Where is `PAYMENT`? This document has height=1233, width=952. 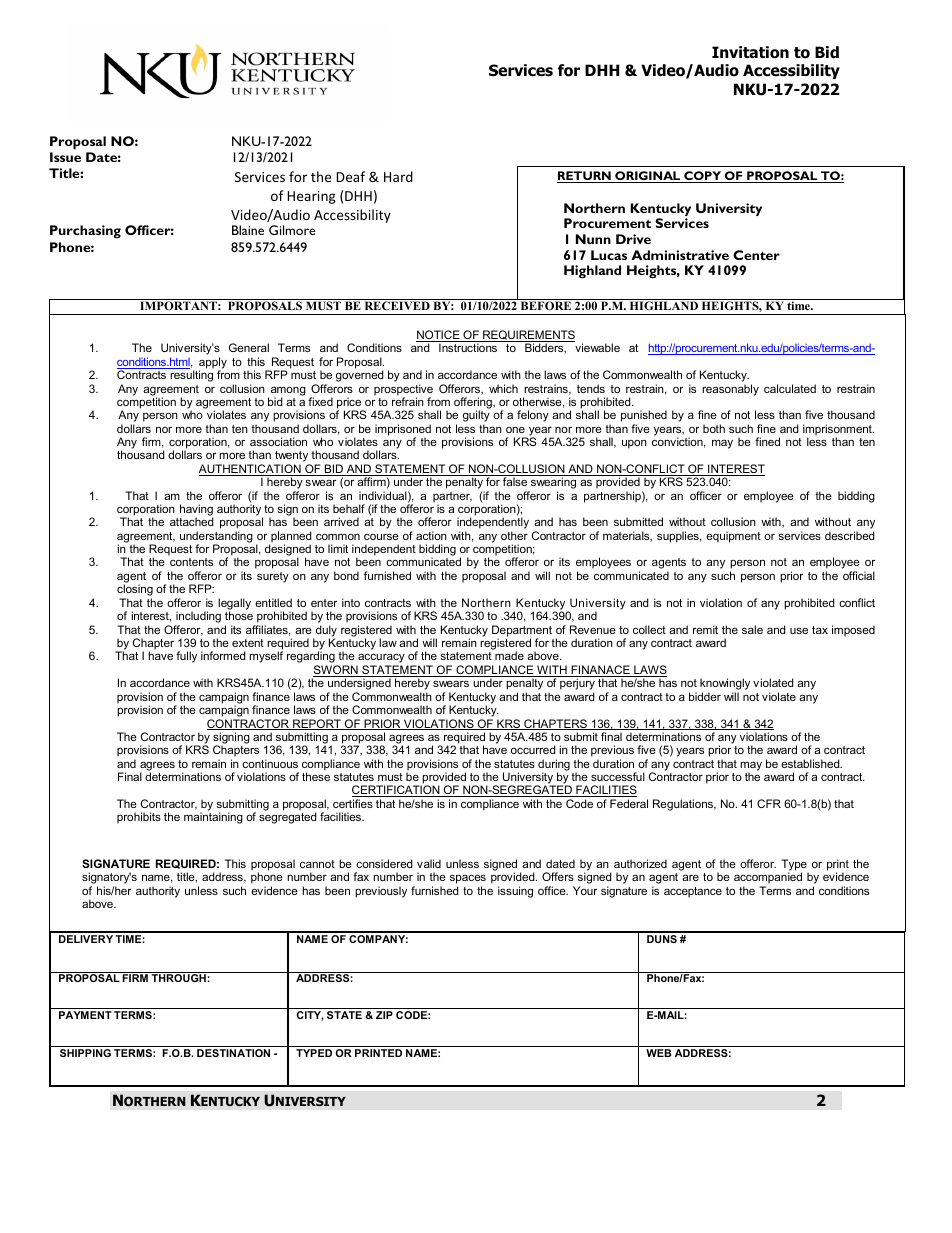
PAYMENT is located at coordinates (85, 1015).
